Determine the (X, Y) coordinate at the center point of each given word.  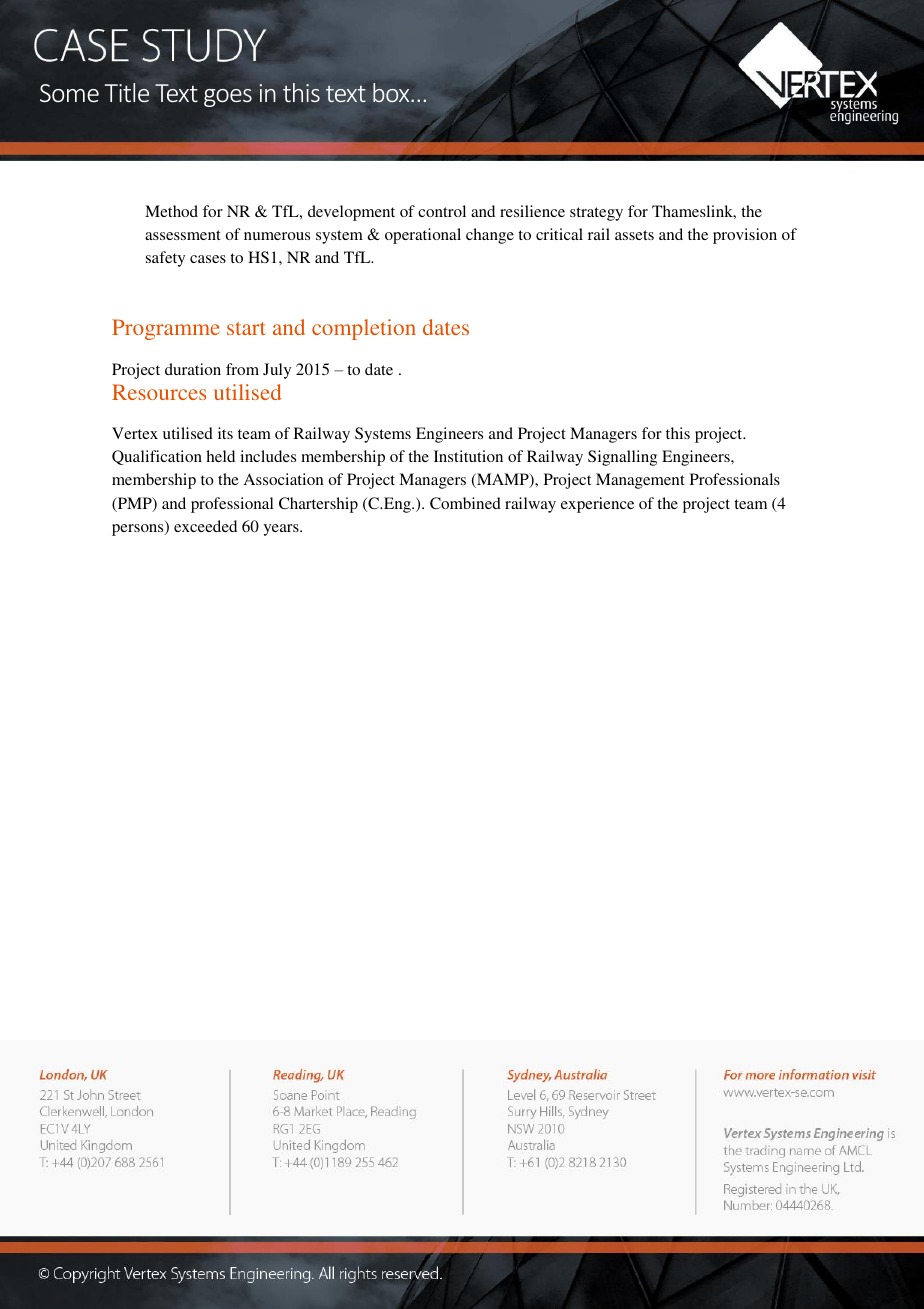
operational (423, 236)
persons (139, 530)
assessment (183, 235)
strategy (596, 214)
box (392, 92)
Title (127, 93)
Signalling (622, 458)
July (277, 371)
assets (634, 235)
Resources (159, 392)
